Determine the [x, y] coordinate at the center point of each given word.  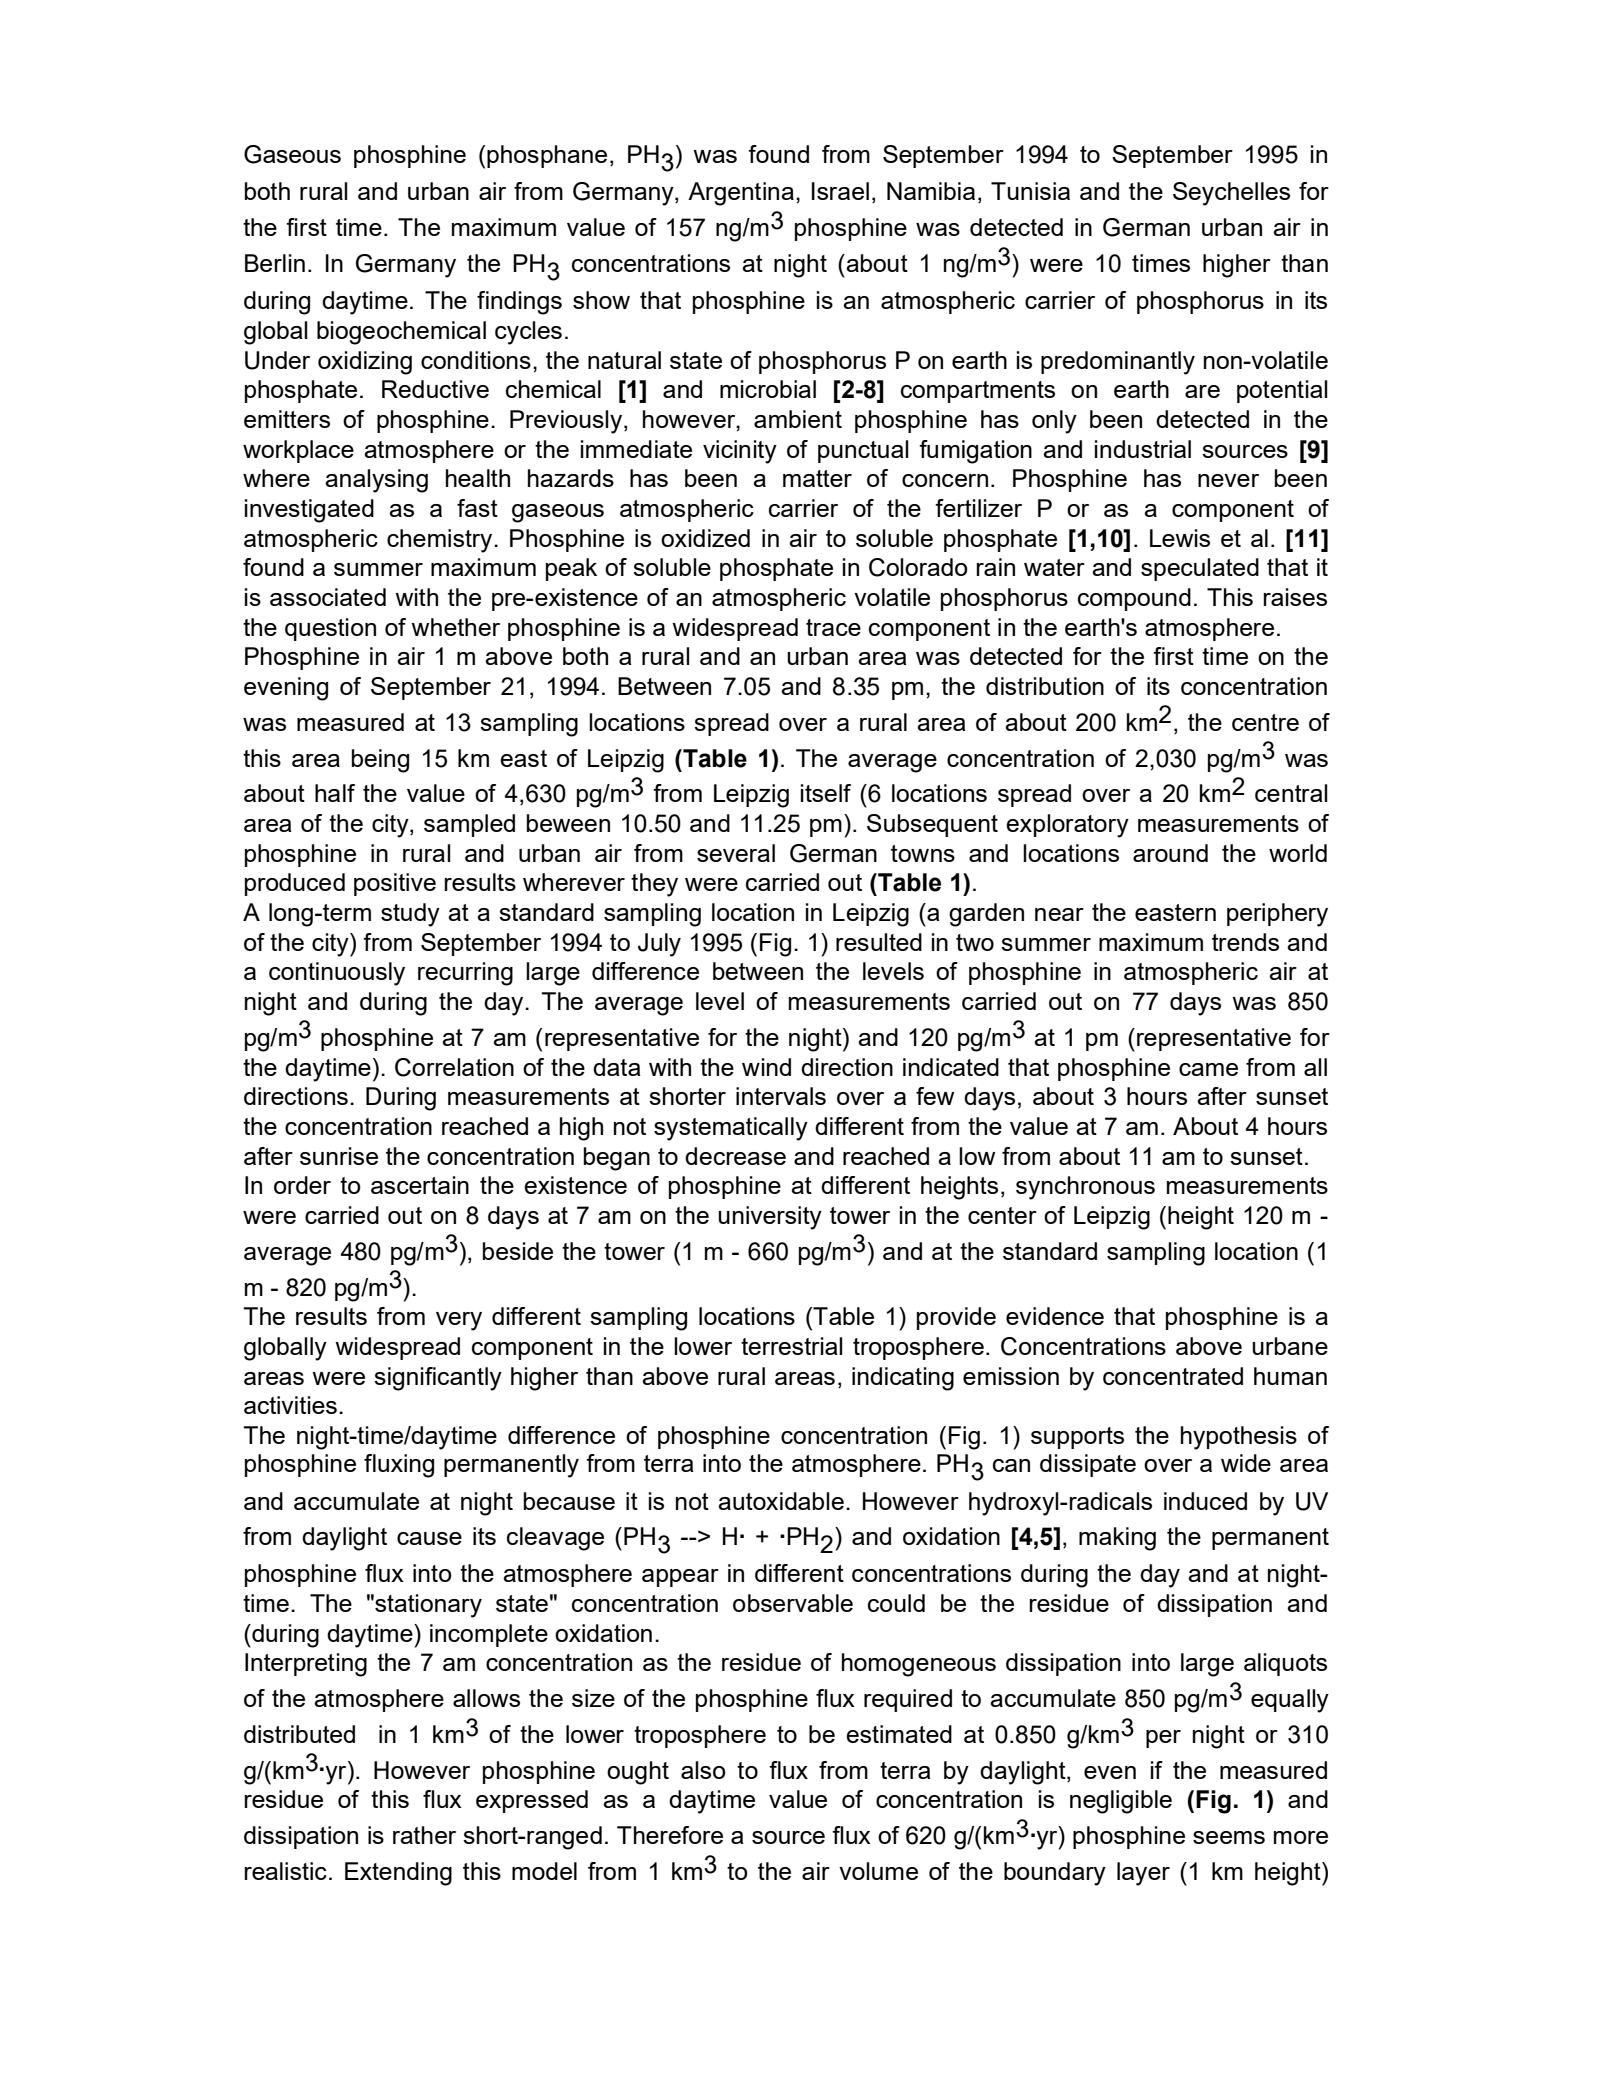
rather [424, 1835]
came [1208, 1069]
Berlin [275, 263]
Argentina [741, 194]
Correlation [454, 1067]
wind [766, 1067]
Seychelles [1231, 194]
